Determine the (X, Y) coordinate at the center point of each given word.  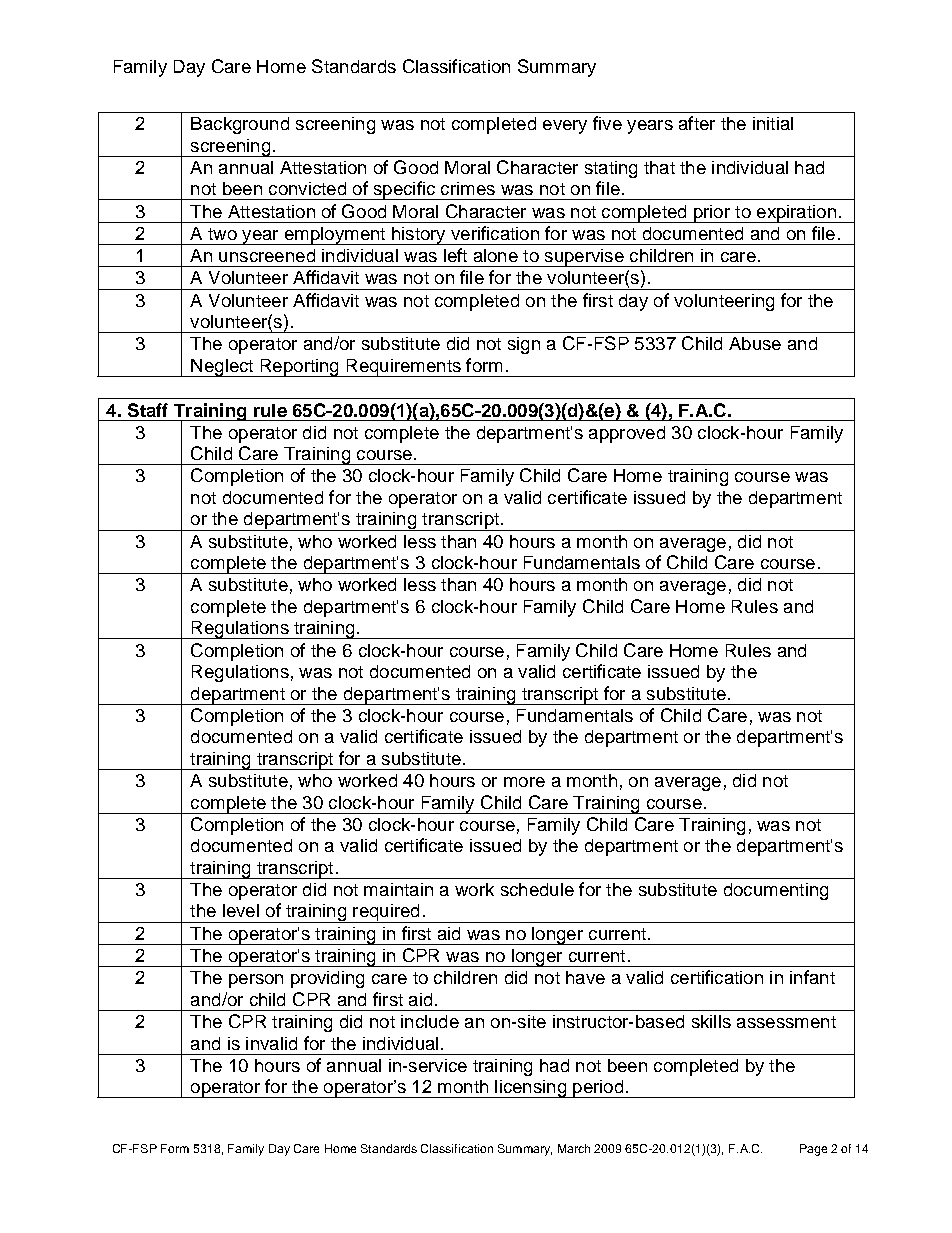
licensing (530, 1089)
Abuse (755, 343)
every (565, 127)
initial (773, 123)
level (241, 910)
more (524, 782)
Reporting (299, 368)
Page (813, 1150)
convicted (307, 188)
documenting (776, 891)
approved (627, 434)
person (256, 981)
